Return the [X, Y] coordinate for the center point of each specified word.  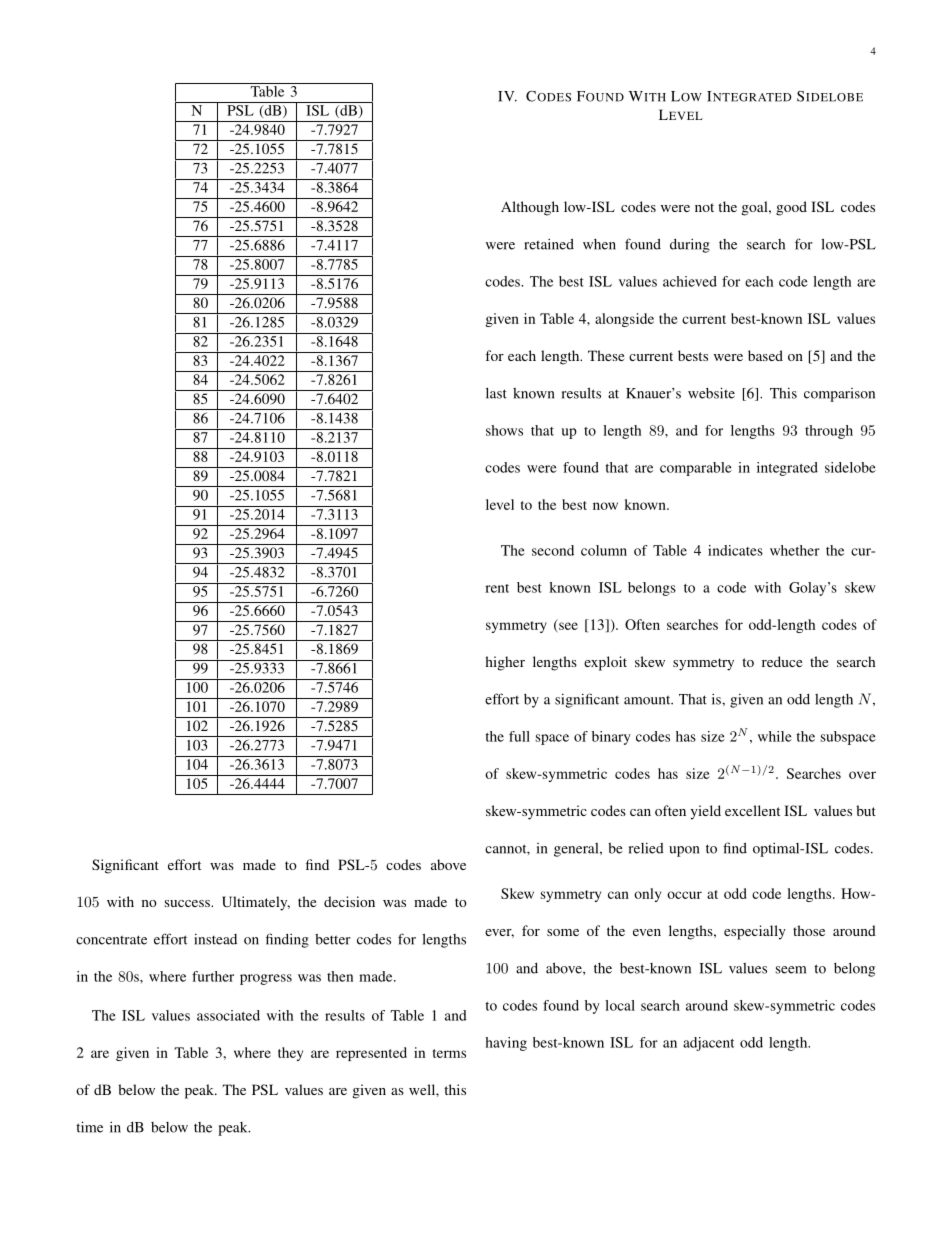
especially [755, 932]
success [188, 903]
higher [505, 663]
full [519, 736]
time [89, 1127]
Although [530, 208]
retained [549, 244]
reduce [782, 661]
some [563, 932]
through [829, 432]
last [496, 393]
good [791, 208]
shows [504, 430]
